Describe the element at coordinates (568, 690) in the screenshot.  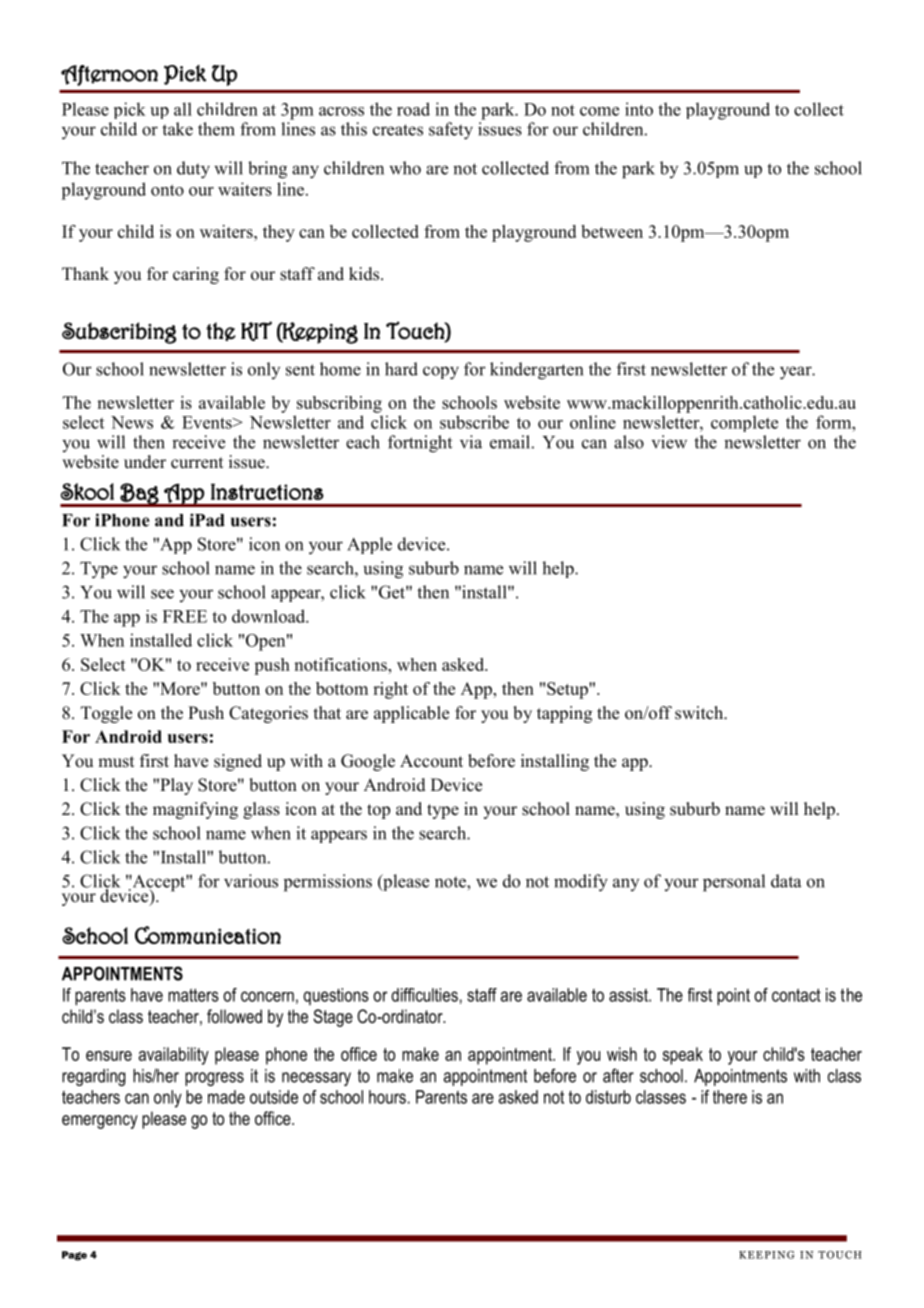
I see `Setup` at that location.
